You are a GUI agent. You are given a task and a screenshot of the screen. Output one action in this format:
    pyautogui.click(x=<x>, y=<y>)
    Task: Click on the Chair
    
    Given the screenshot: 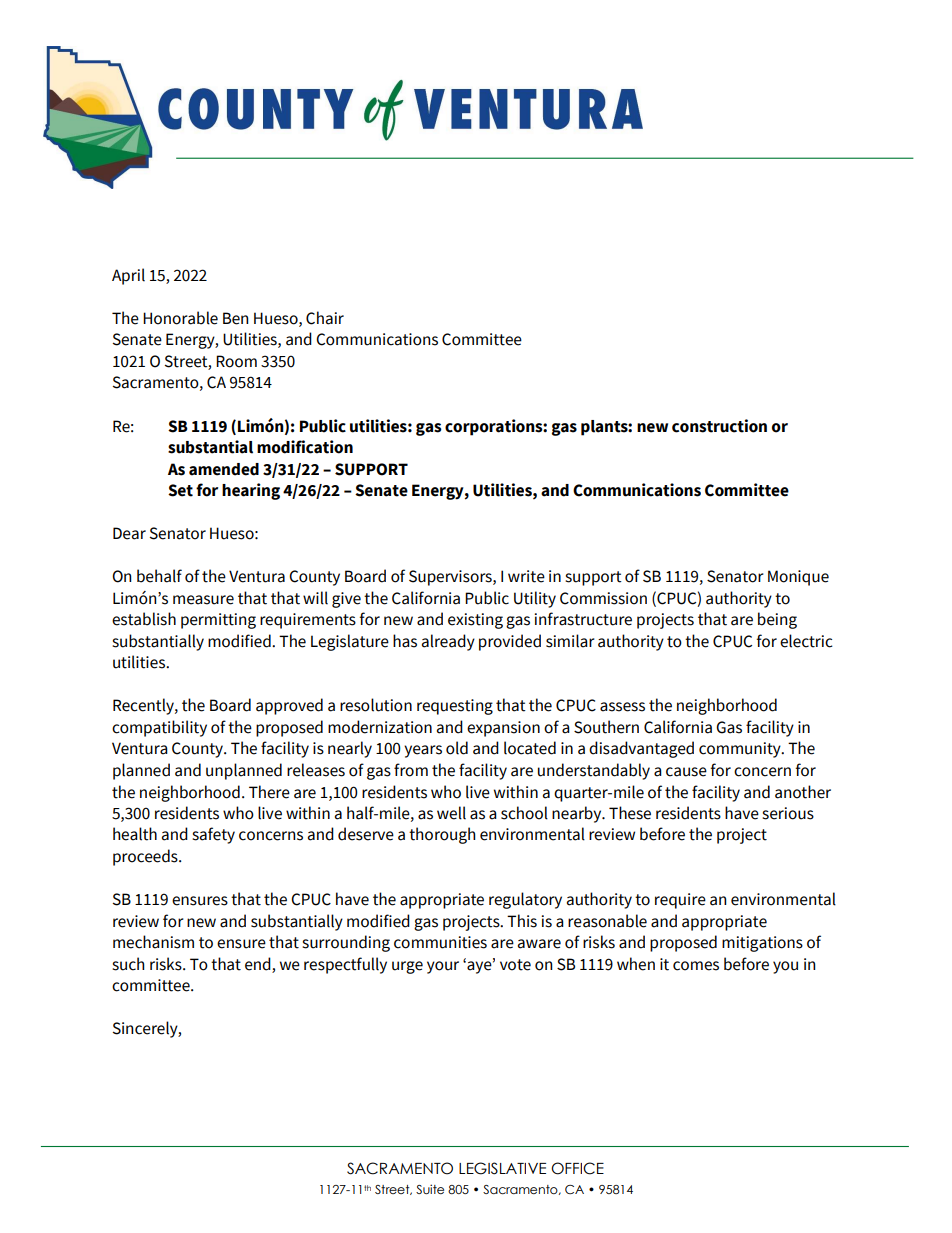 What is the action you would take?
    pyautogui.click(x=325, y=318)
